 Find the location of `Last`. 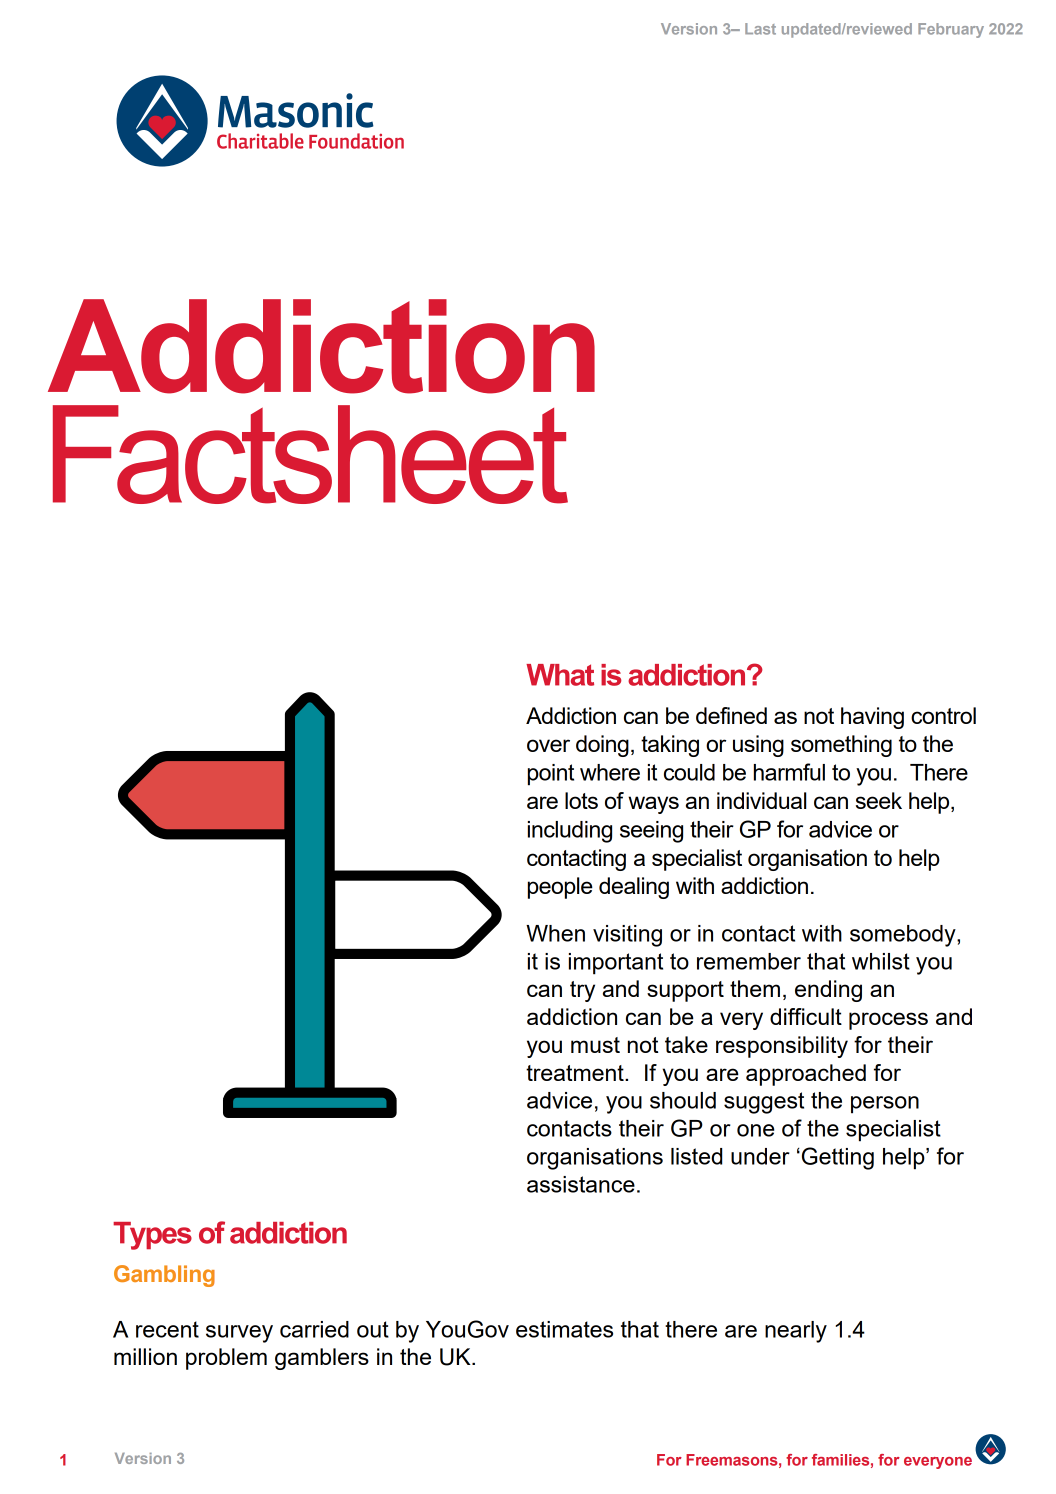

Last is located at coordinates (760, 29).
